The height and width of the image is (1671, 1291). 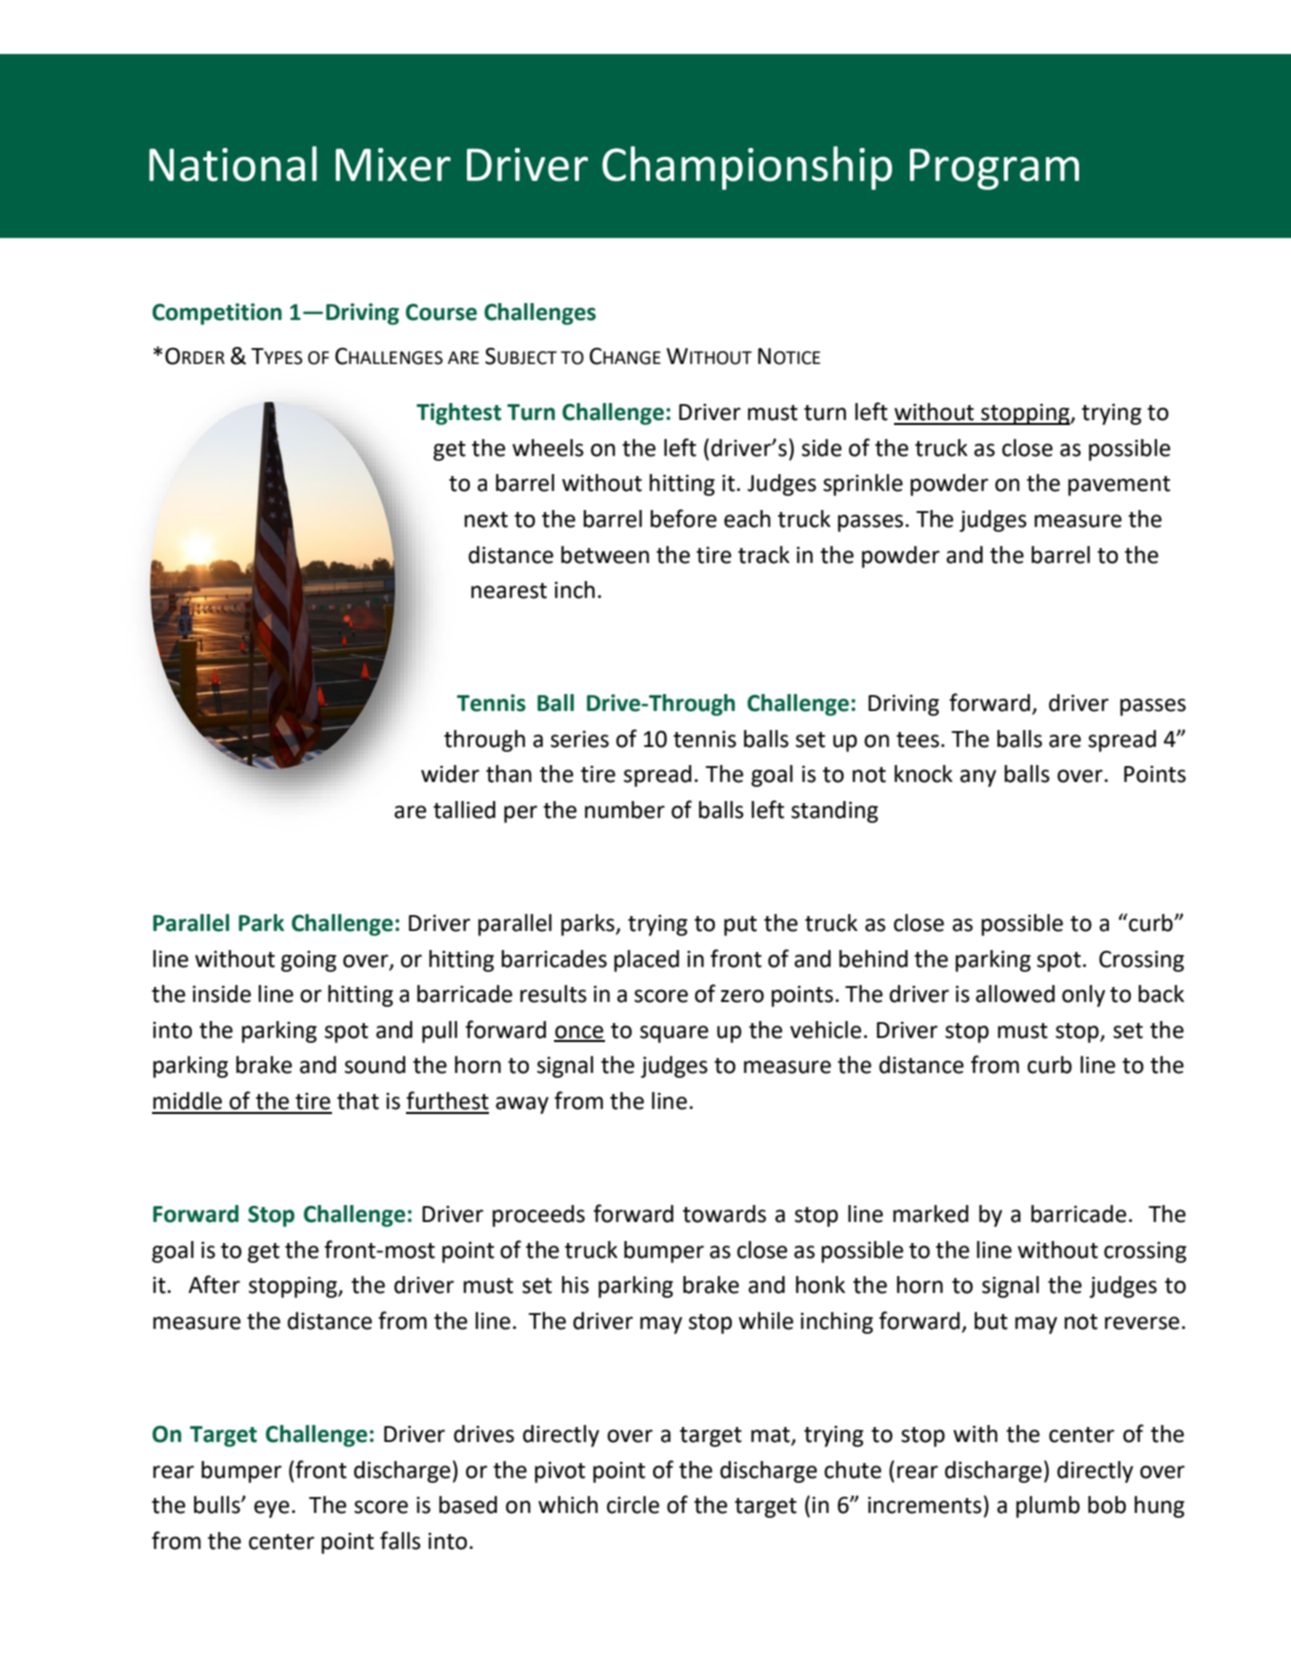 What do you see at coordinates (1119, 486) in the image?
I see `pavement` at bounding box center [1119, 486].
